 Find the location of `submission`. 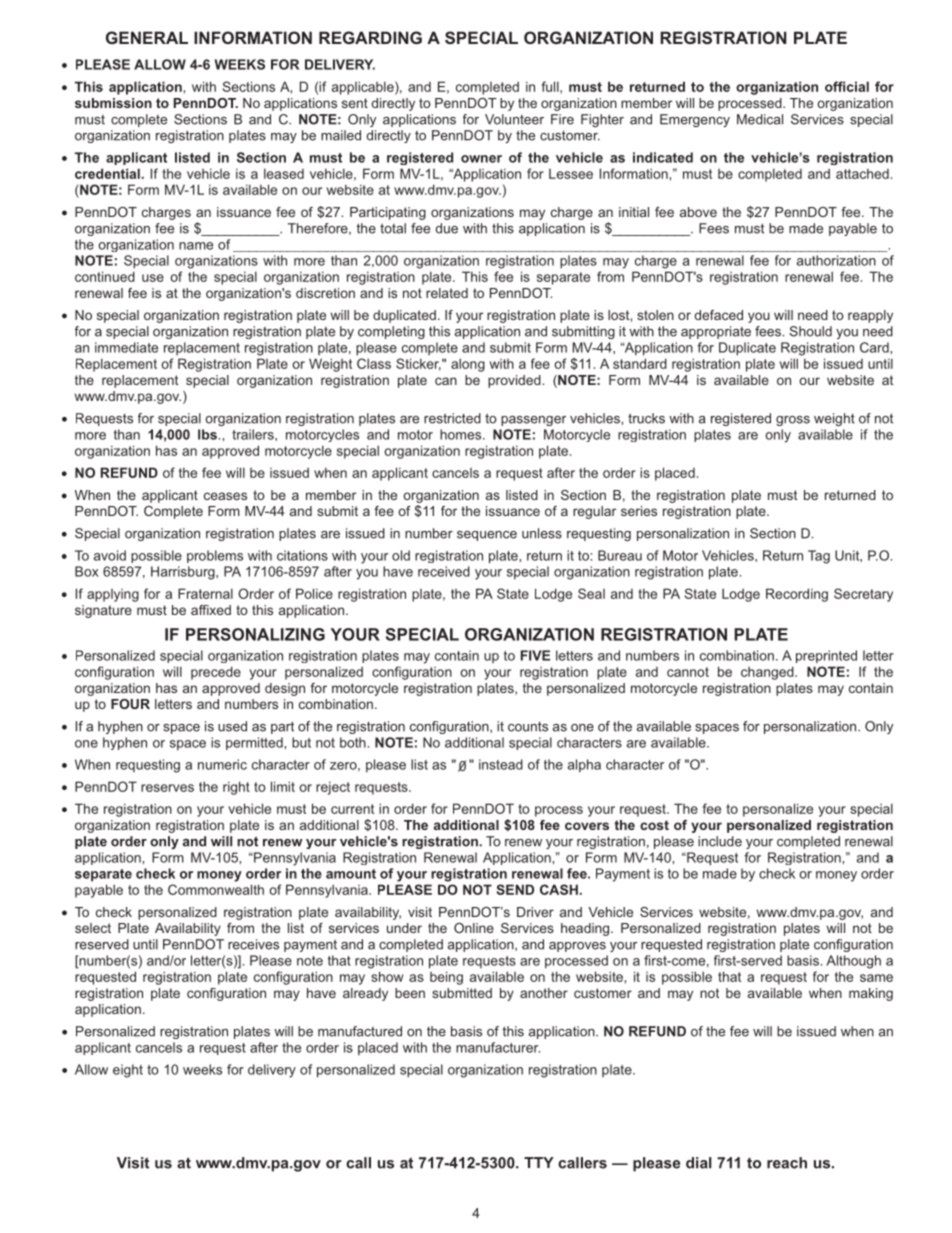

submission is located at coordinates (113, 103).
